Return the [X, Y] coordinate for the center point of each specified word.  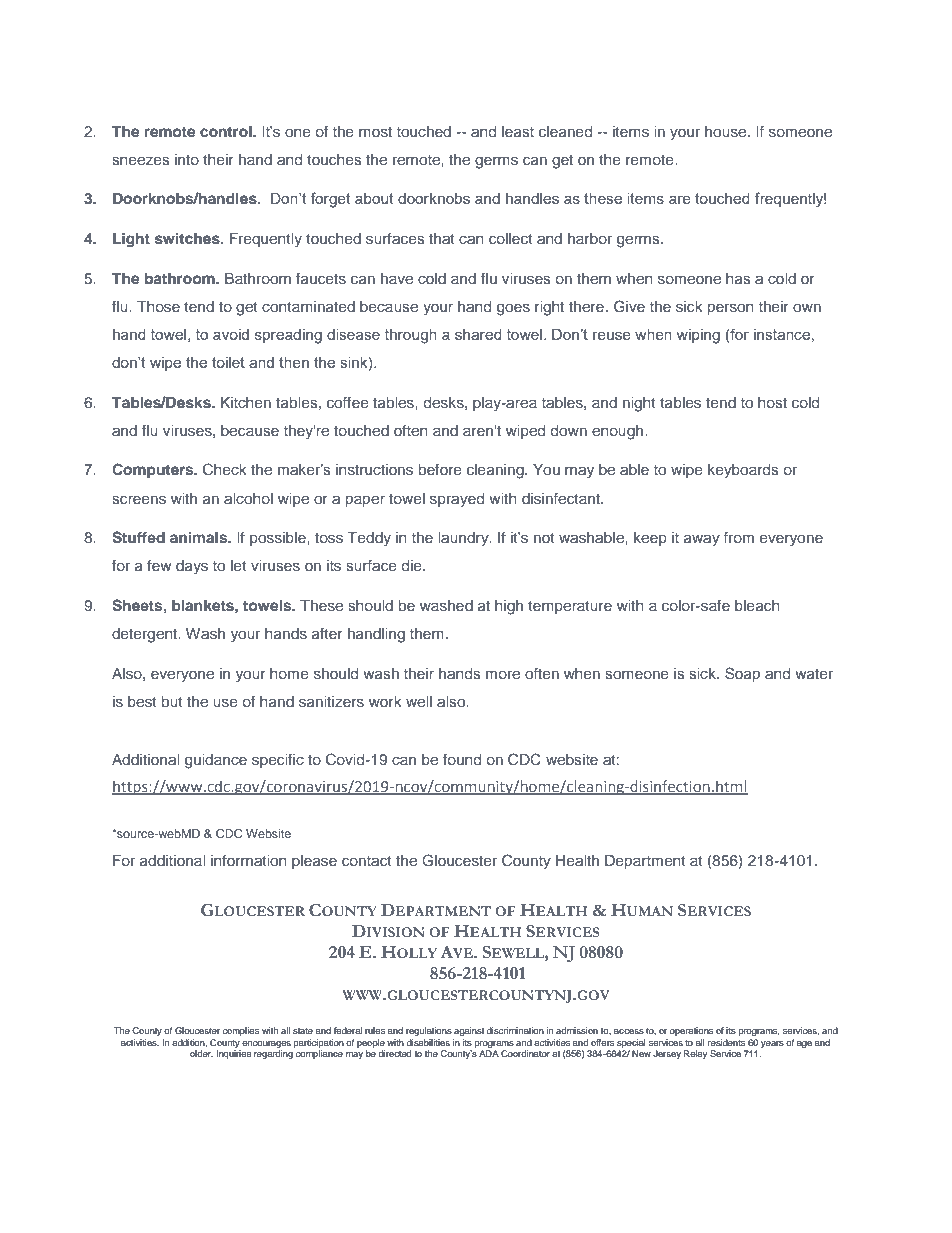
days [192, 567]
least [518, 131]
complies [241, 1031]
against [469, 1031]
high [509, 607]
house [727, 131]
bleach [757, 605]
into [187, 159]
